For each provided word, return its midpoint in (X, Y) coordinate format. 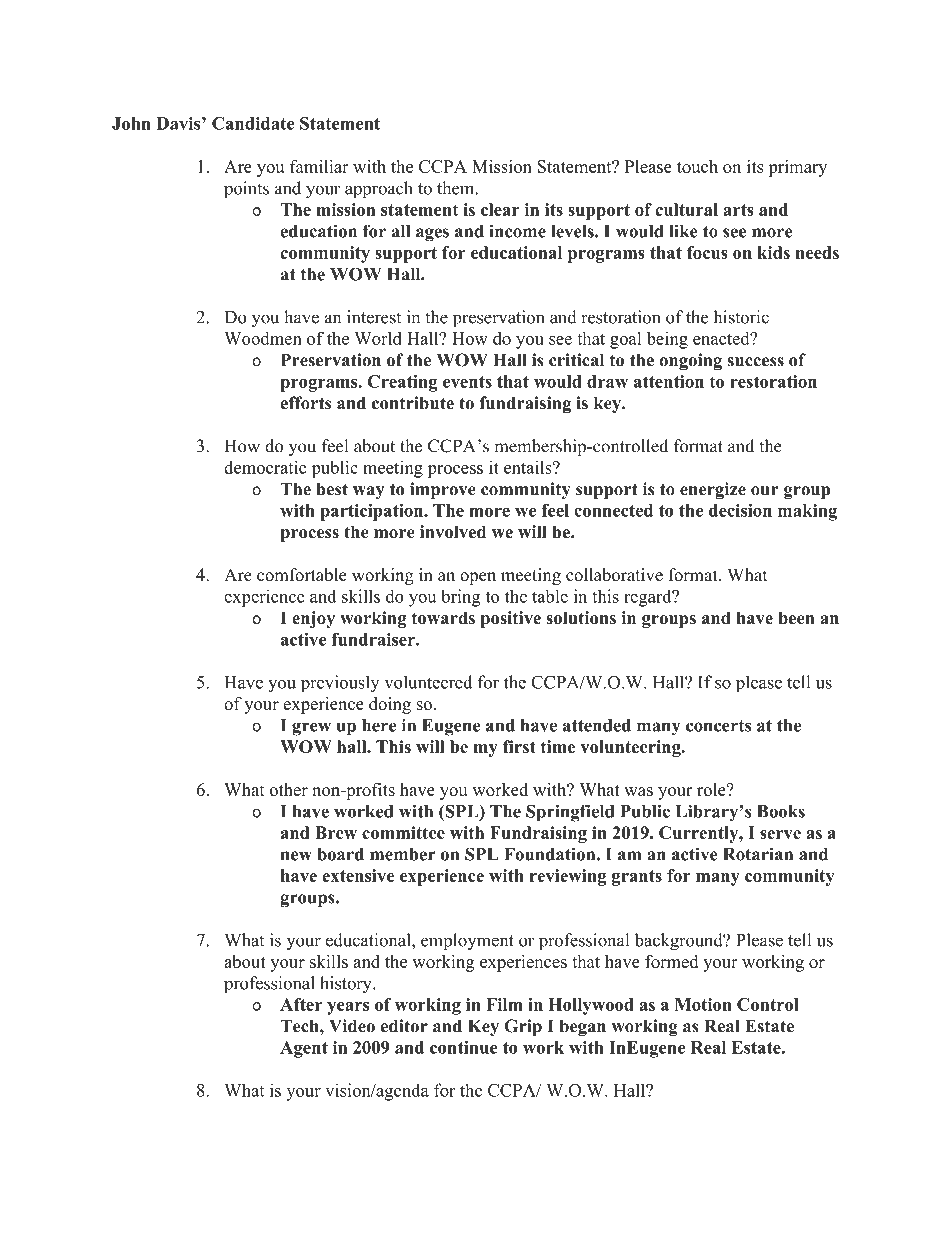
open (478, 578)
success (755, 362)
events (467, 382)
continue (464, 1047)
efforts (305, 403)
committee (403, 832)
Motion (703, 1004)
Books (781, 811)
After (301, 1004)
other (288, 789)
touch (697, 166)
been (796, 618)
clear (500, 209)
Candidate (253, 123)
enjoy (313, 619)
